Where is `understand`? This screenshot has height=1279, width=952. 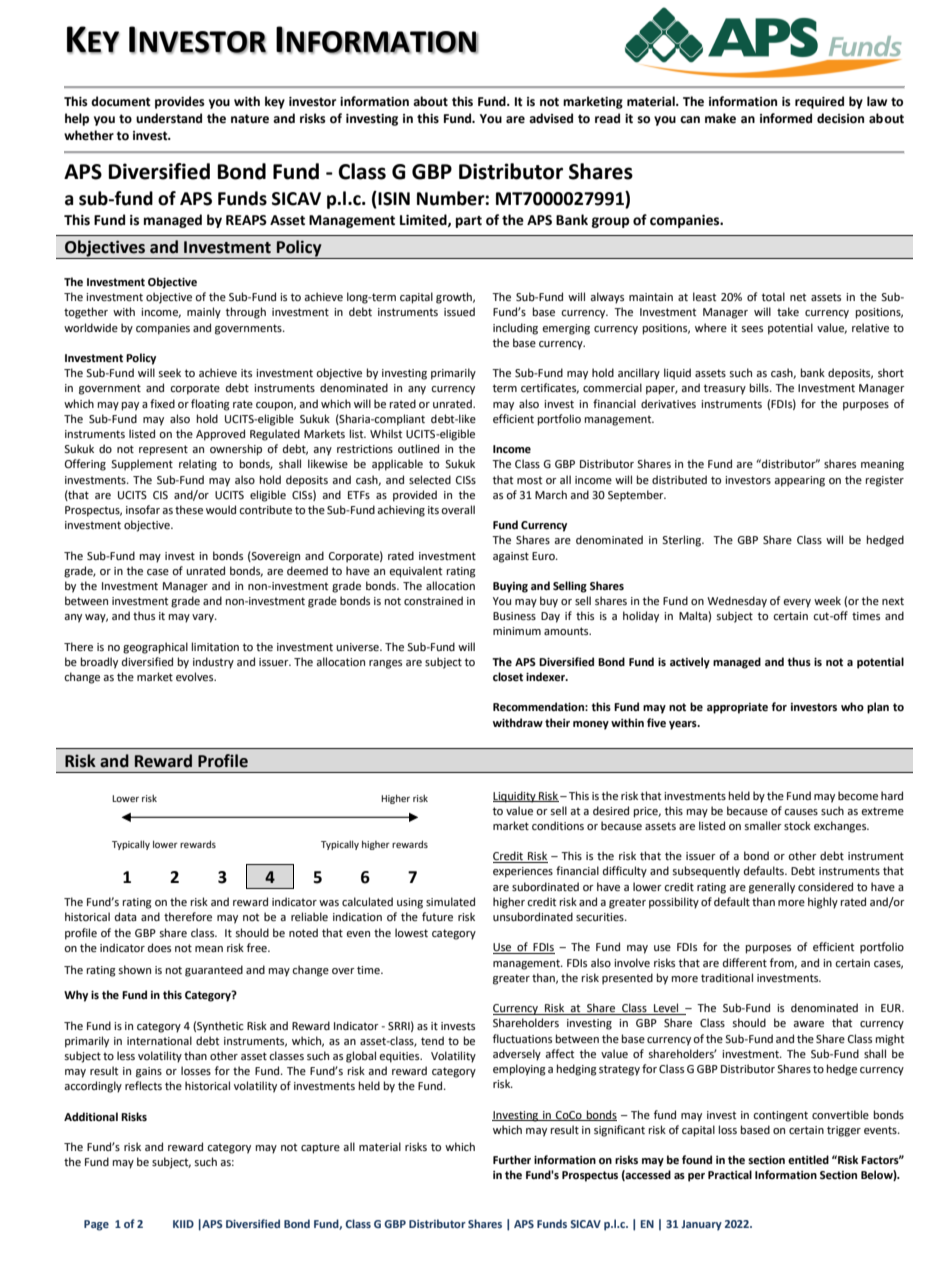
understand is located at coordinates (169, 118).
